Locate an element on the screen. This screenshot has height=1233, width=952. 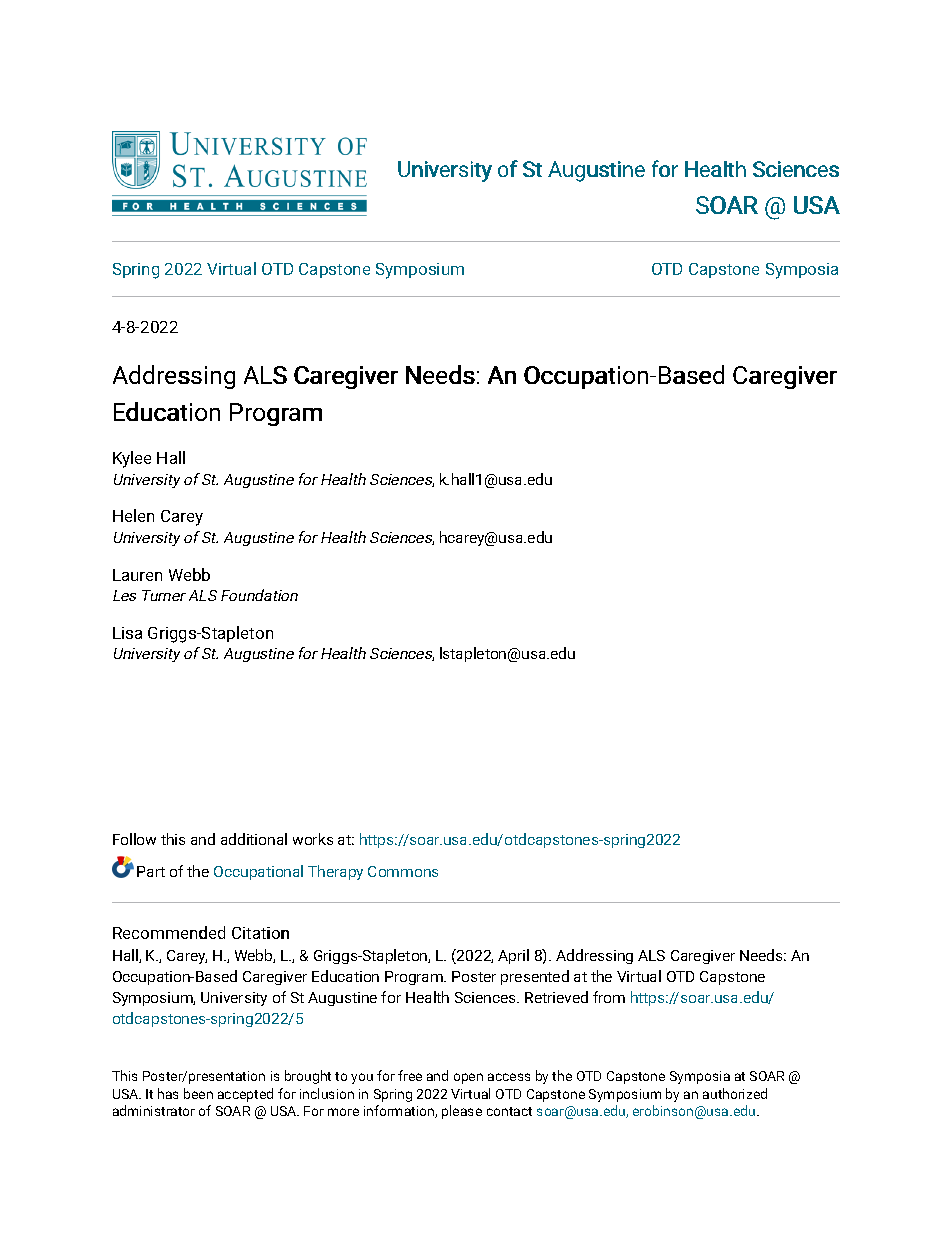
Therapy is located at coordinates (335, 872).
